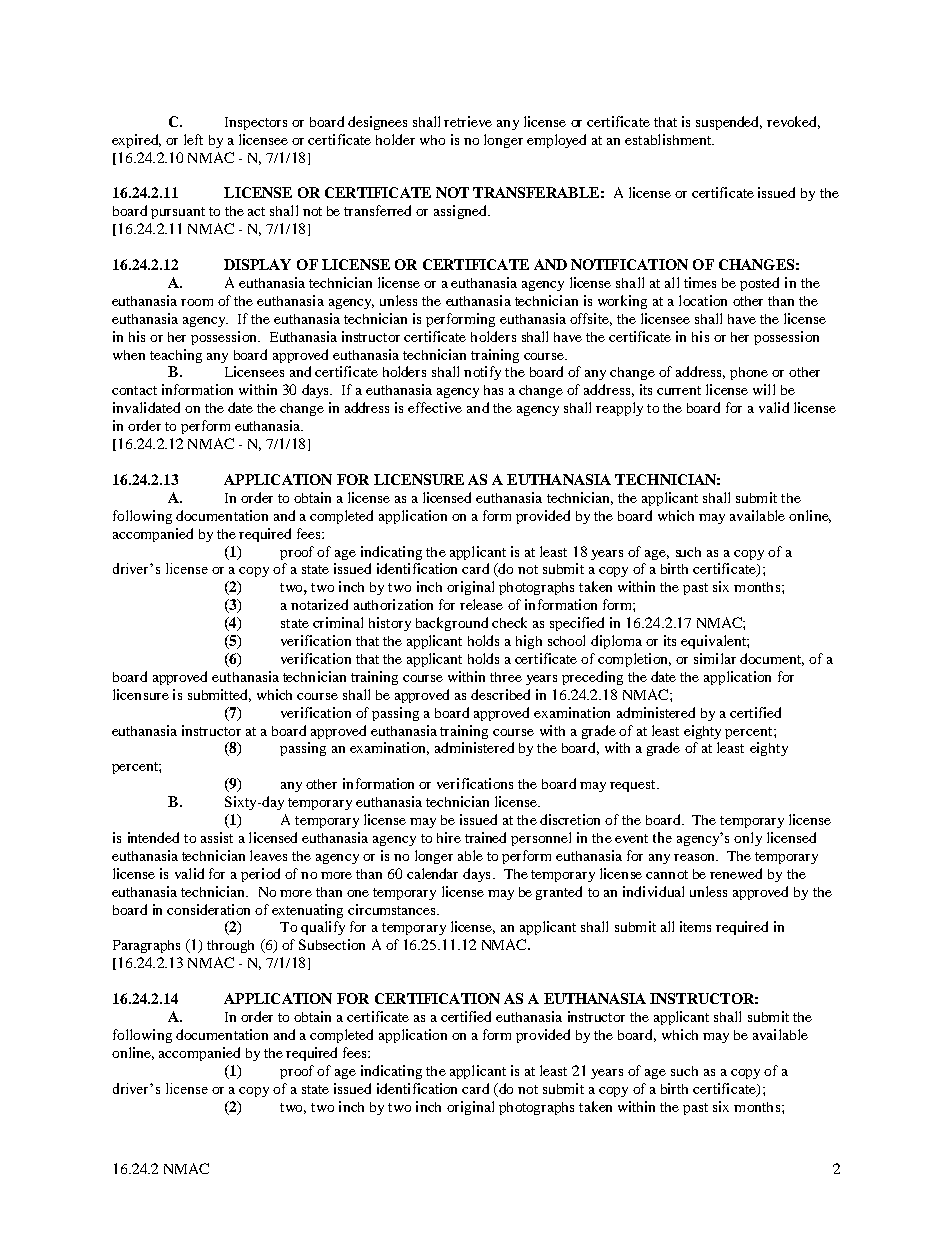  I want to click on suspended, so click(729, 123).
